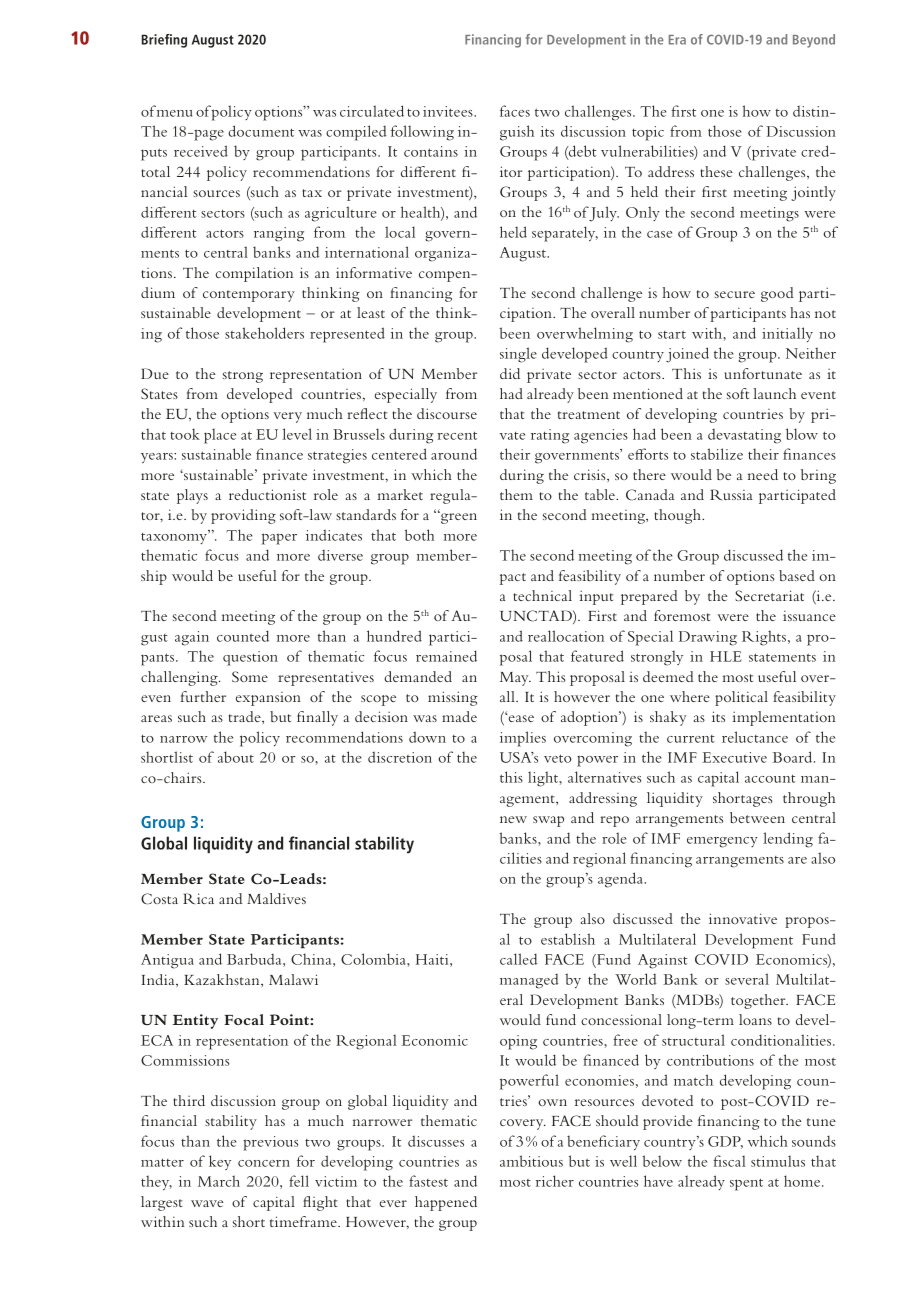 This screenshot has width=924, height=1308. I want to click on document, so click(261, 131).
